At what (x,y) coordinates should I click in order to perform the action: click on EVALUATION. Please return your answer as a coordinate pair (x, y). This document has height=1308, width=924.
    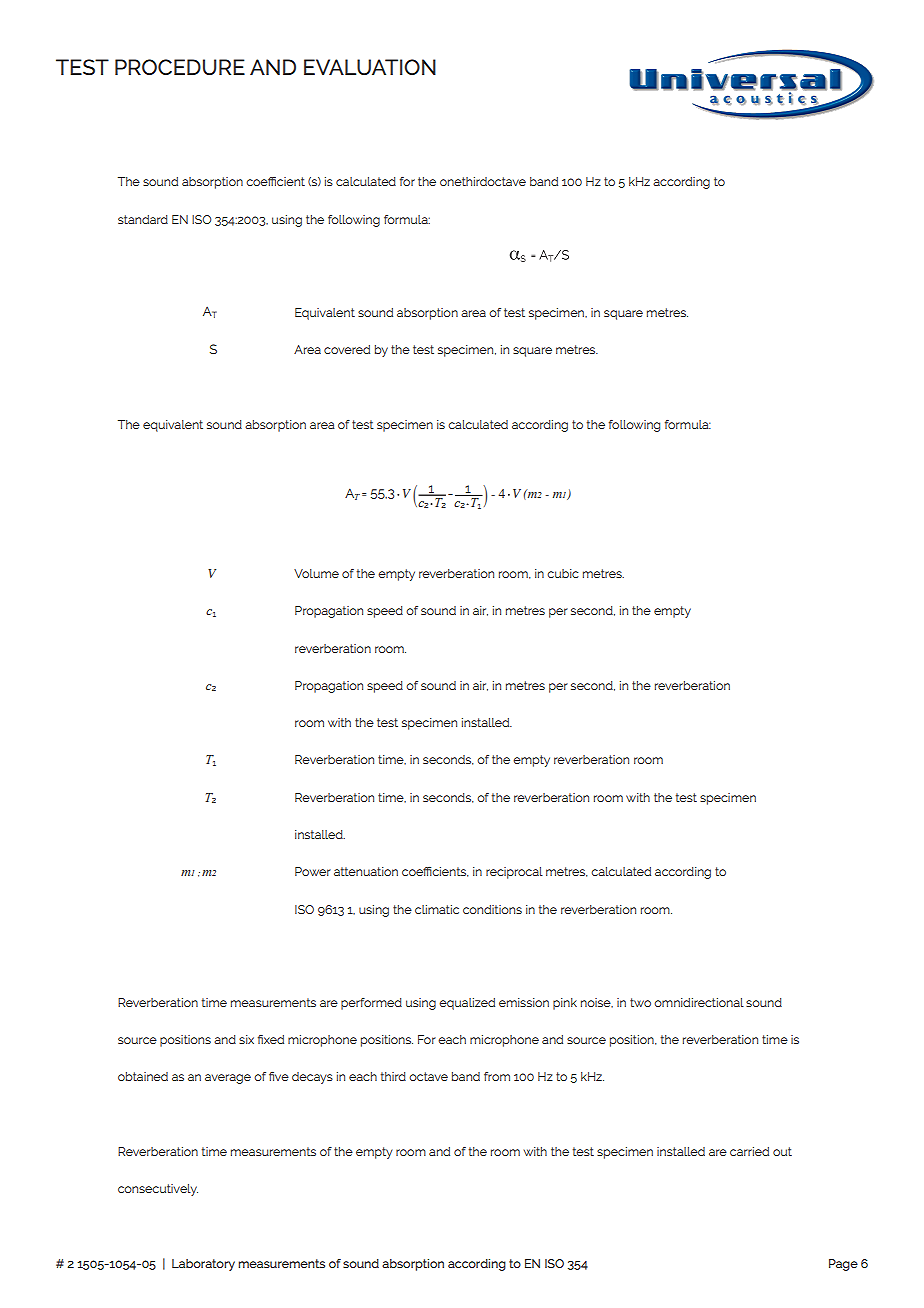
    Looking at the image, I should click on (370, 67).
